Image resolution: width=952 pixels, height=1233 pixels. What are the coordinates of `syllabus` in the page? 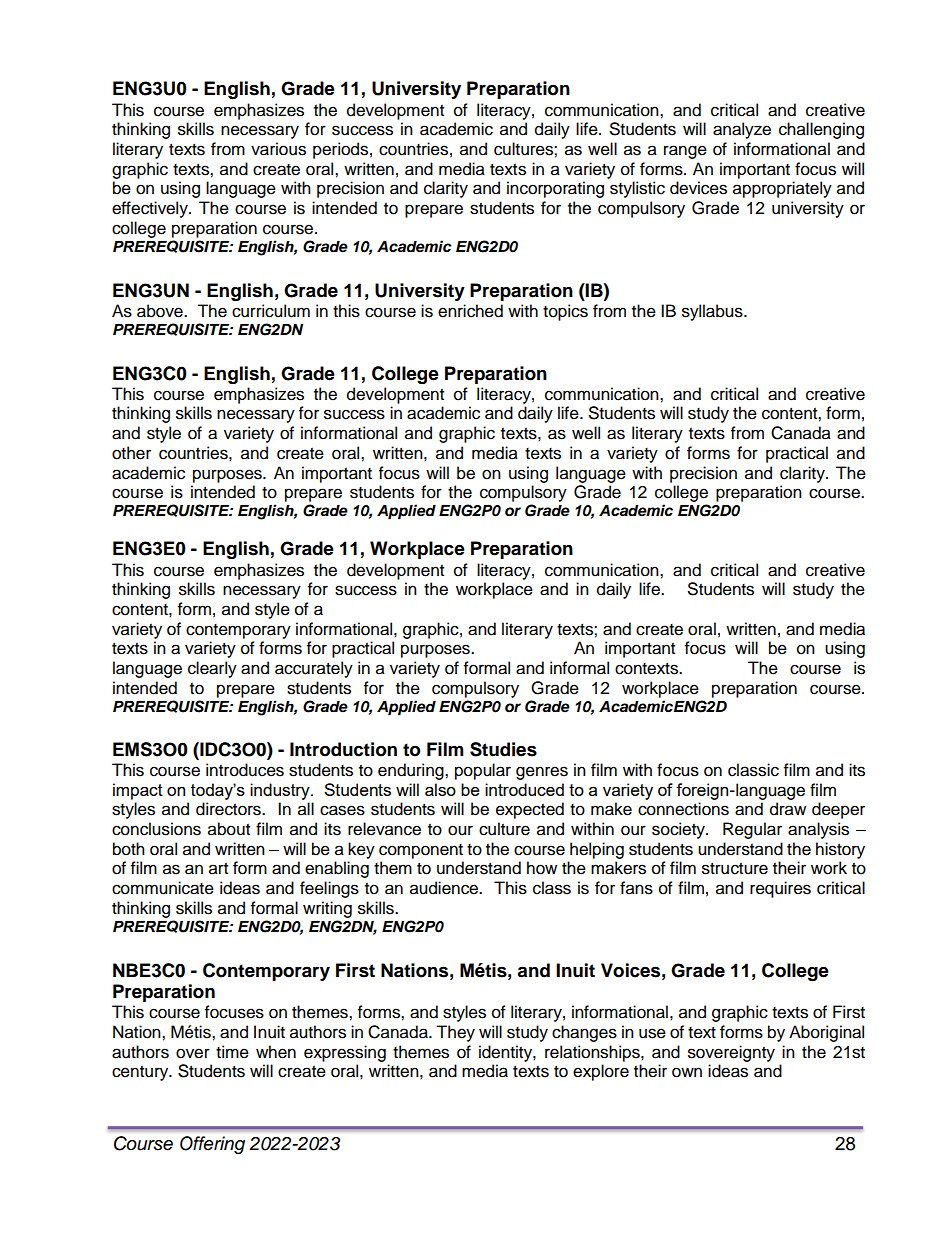 It's located at (713, 312).
